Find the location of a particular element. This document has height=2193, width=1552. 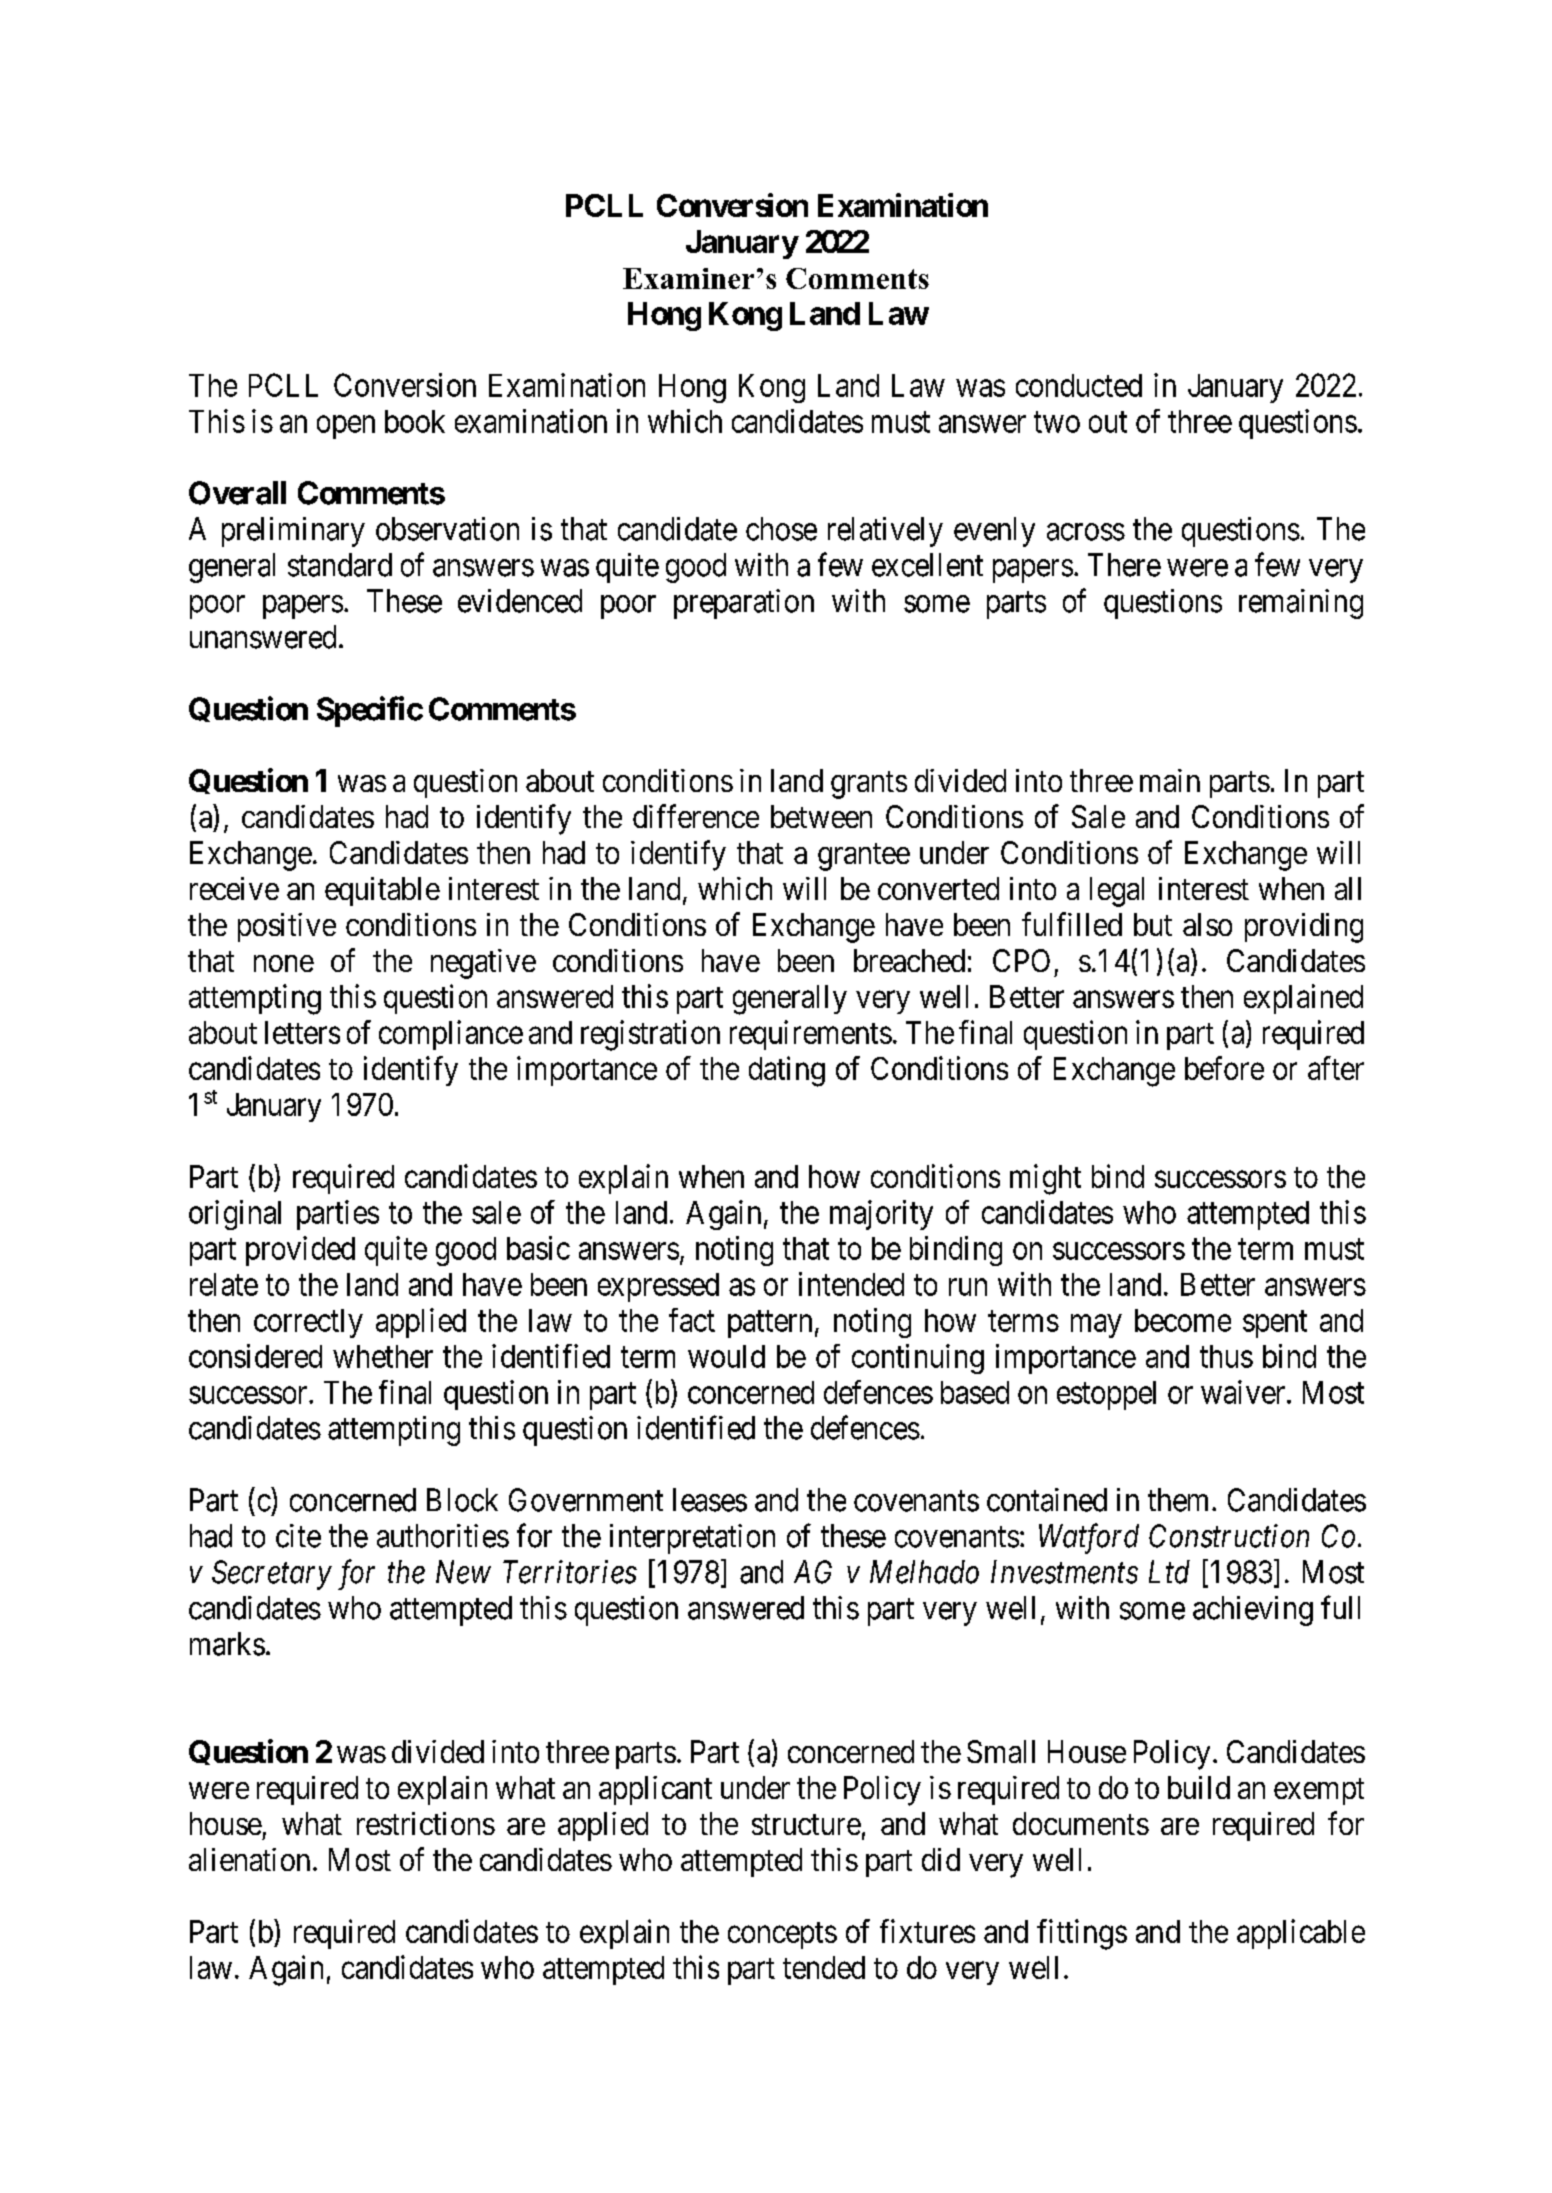

majority is located at coordinates (881, 1215).
